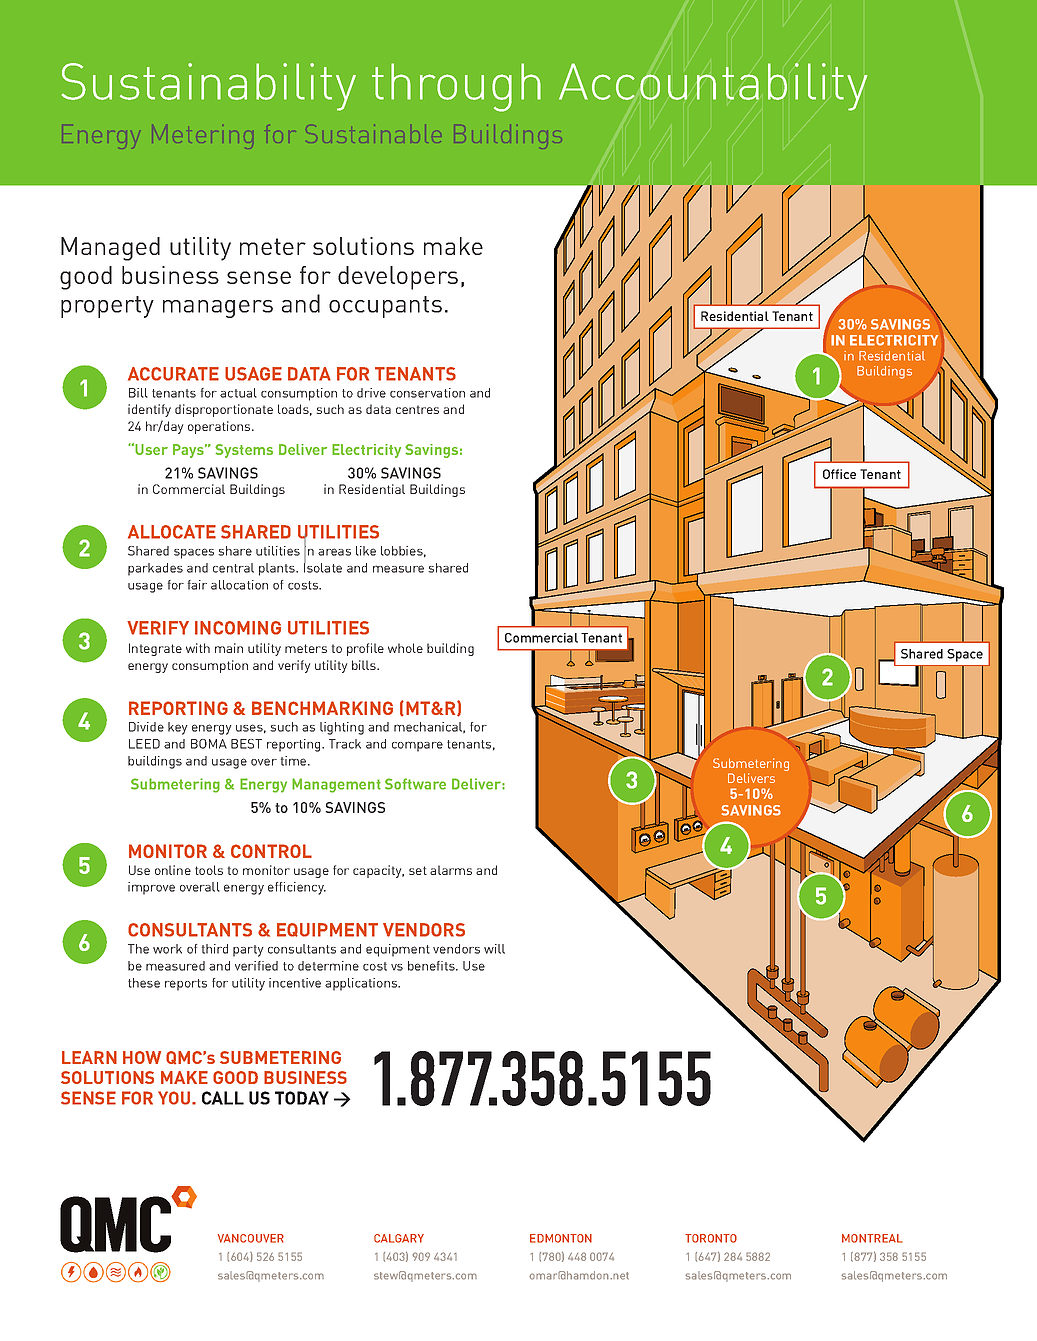 This screenshot has height=1341, width=1037. I want to click on VANCOUVER, so click(251, 1238).
